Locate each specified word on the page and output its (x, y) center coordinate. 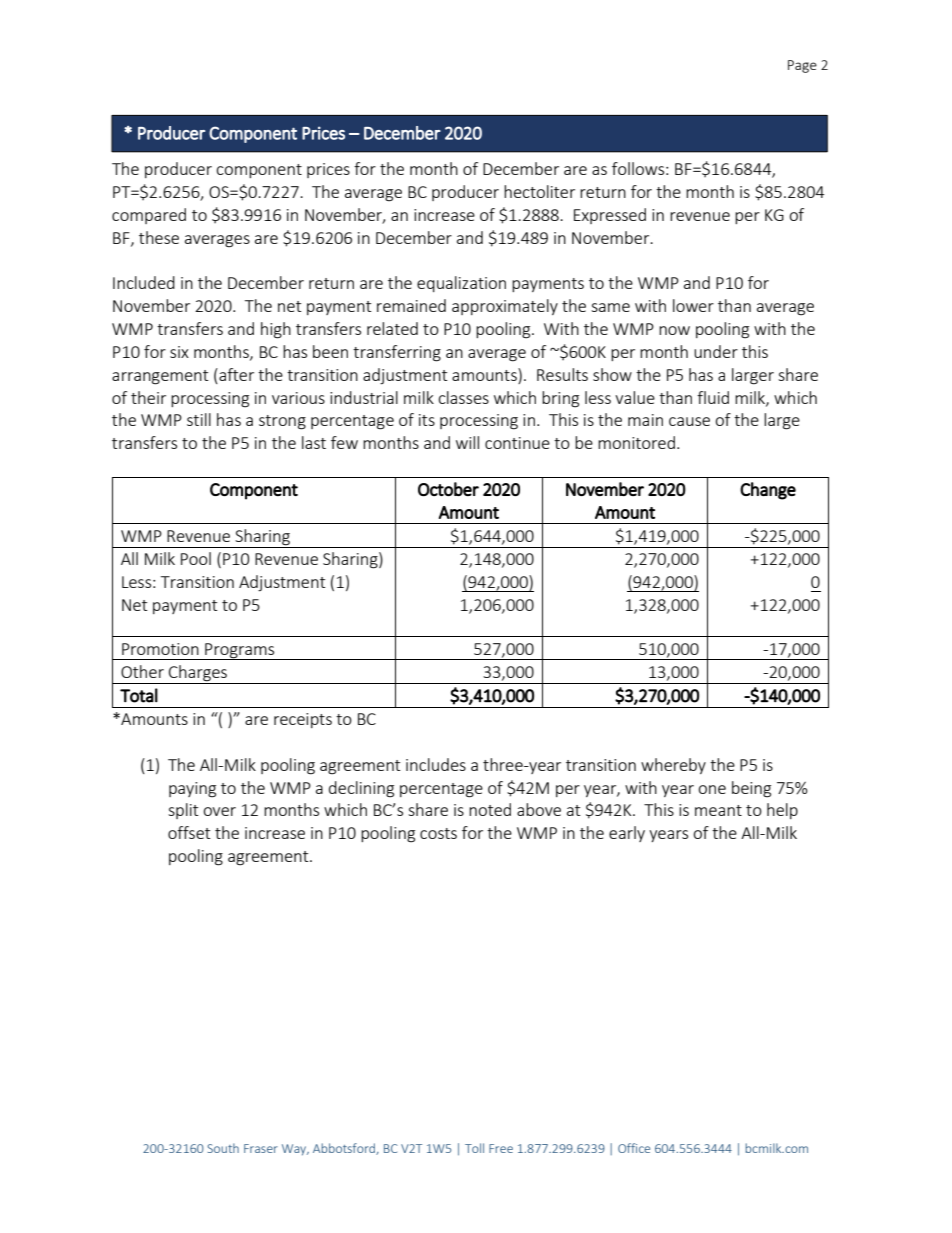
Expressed (610, 216)
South (223, 1148)
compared (149, 216)
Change (768, 491)
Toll (474, 1148)
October (448, 489)
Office (634, 1148)
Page (802, 66)
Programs (240, 651)
